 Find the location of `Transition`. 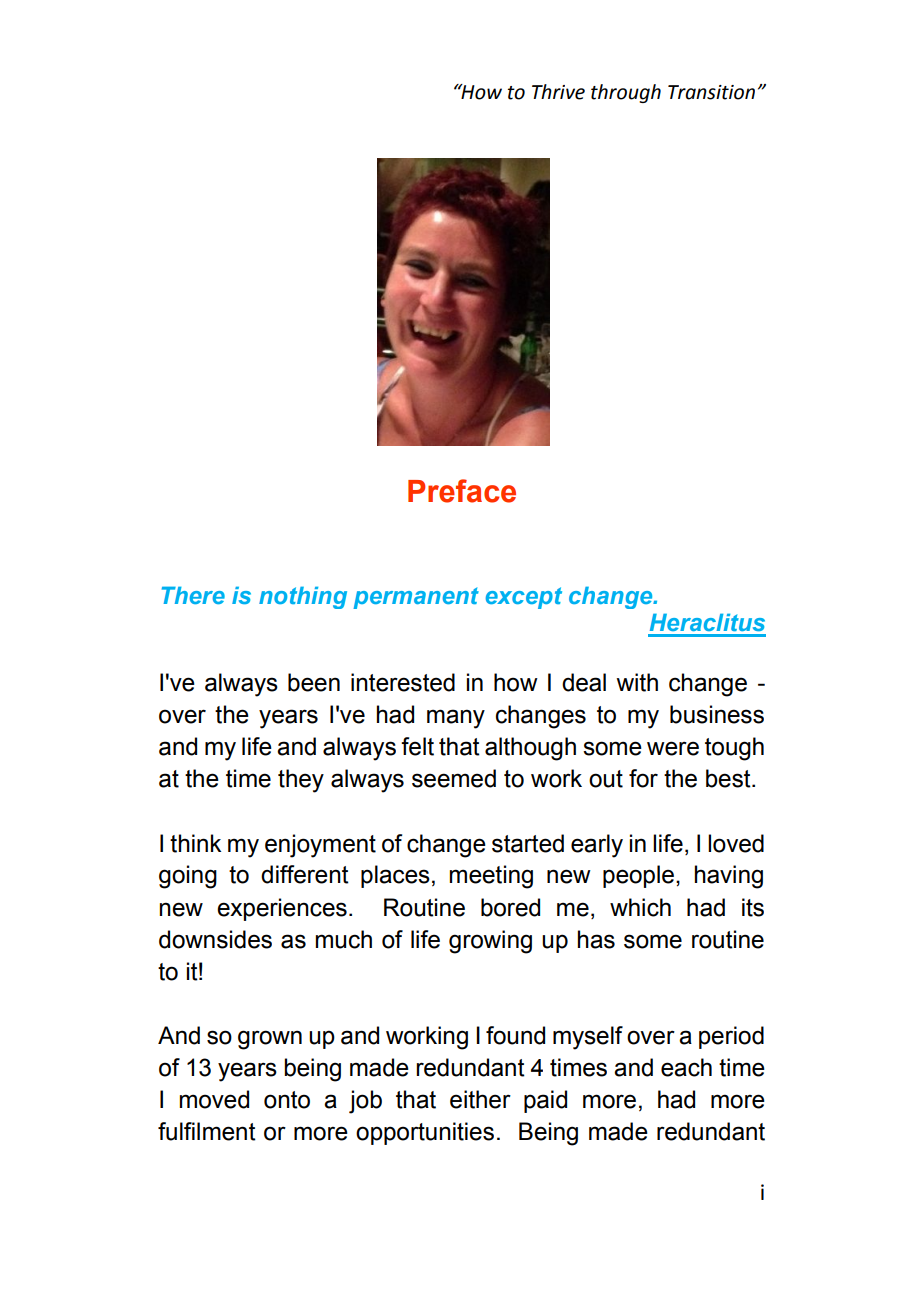

Transition is located at coordinates (711, 92).
